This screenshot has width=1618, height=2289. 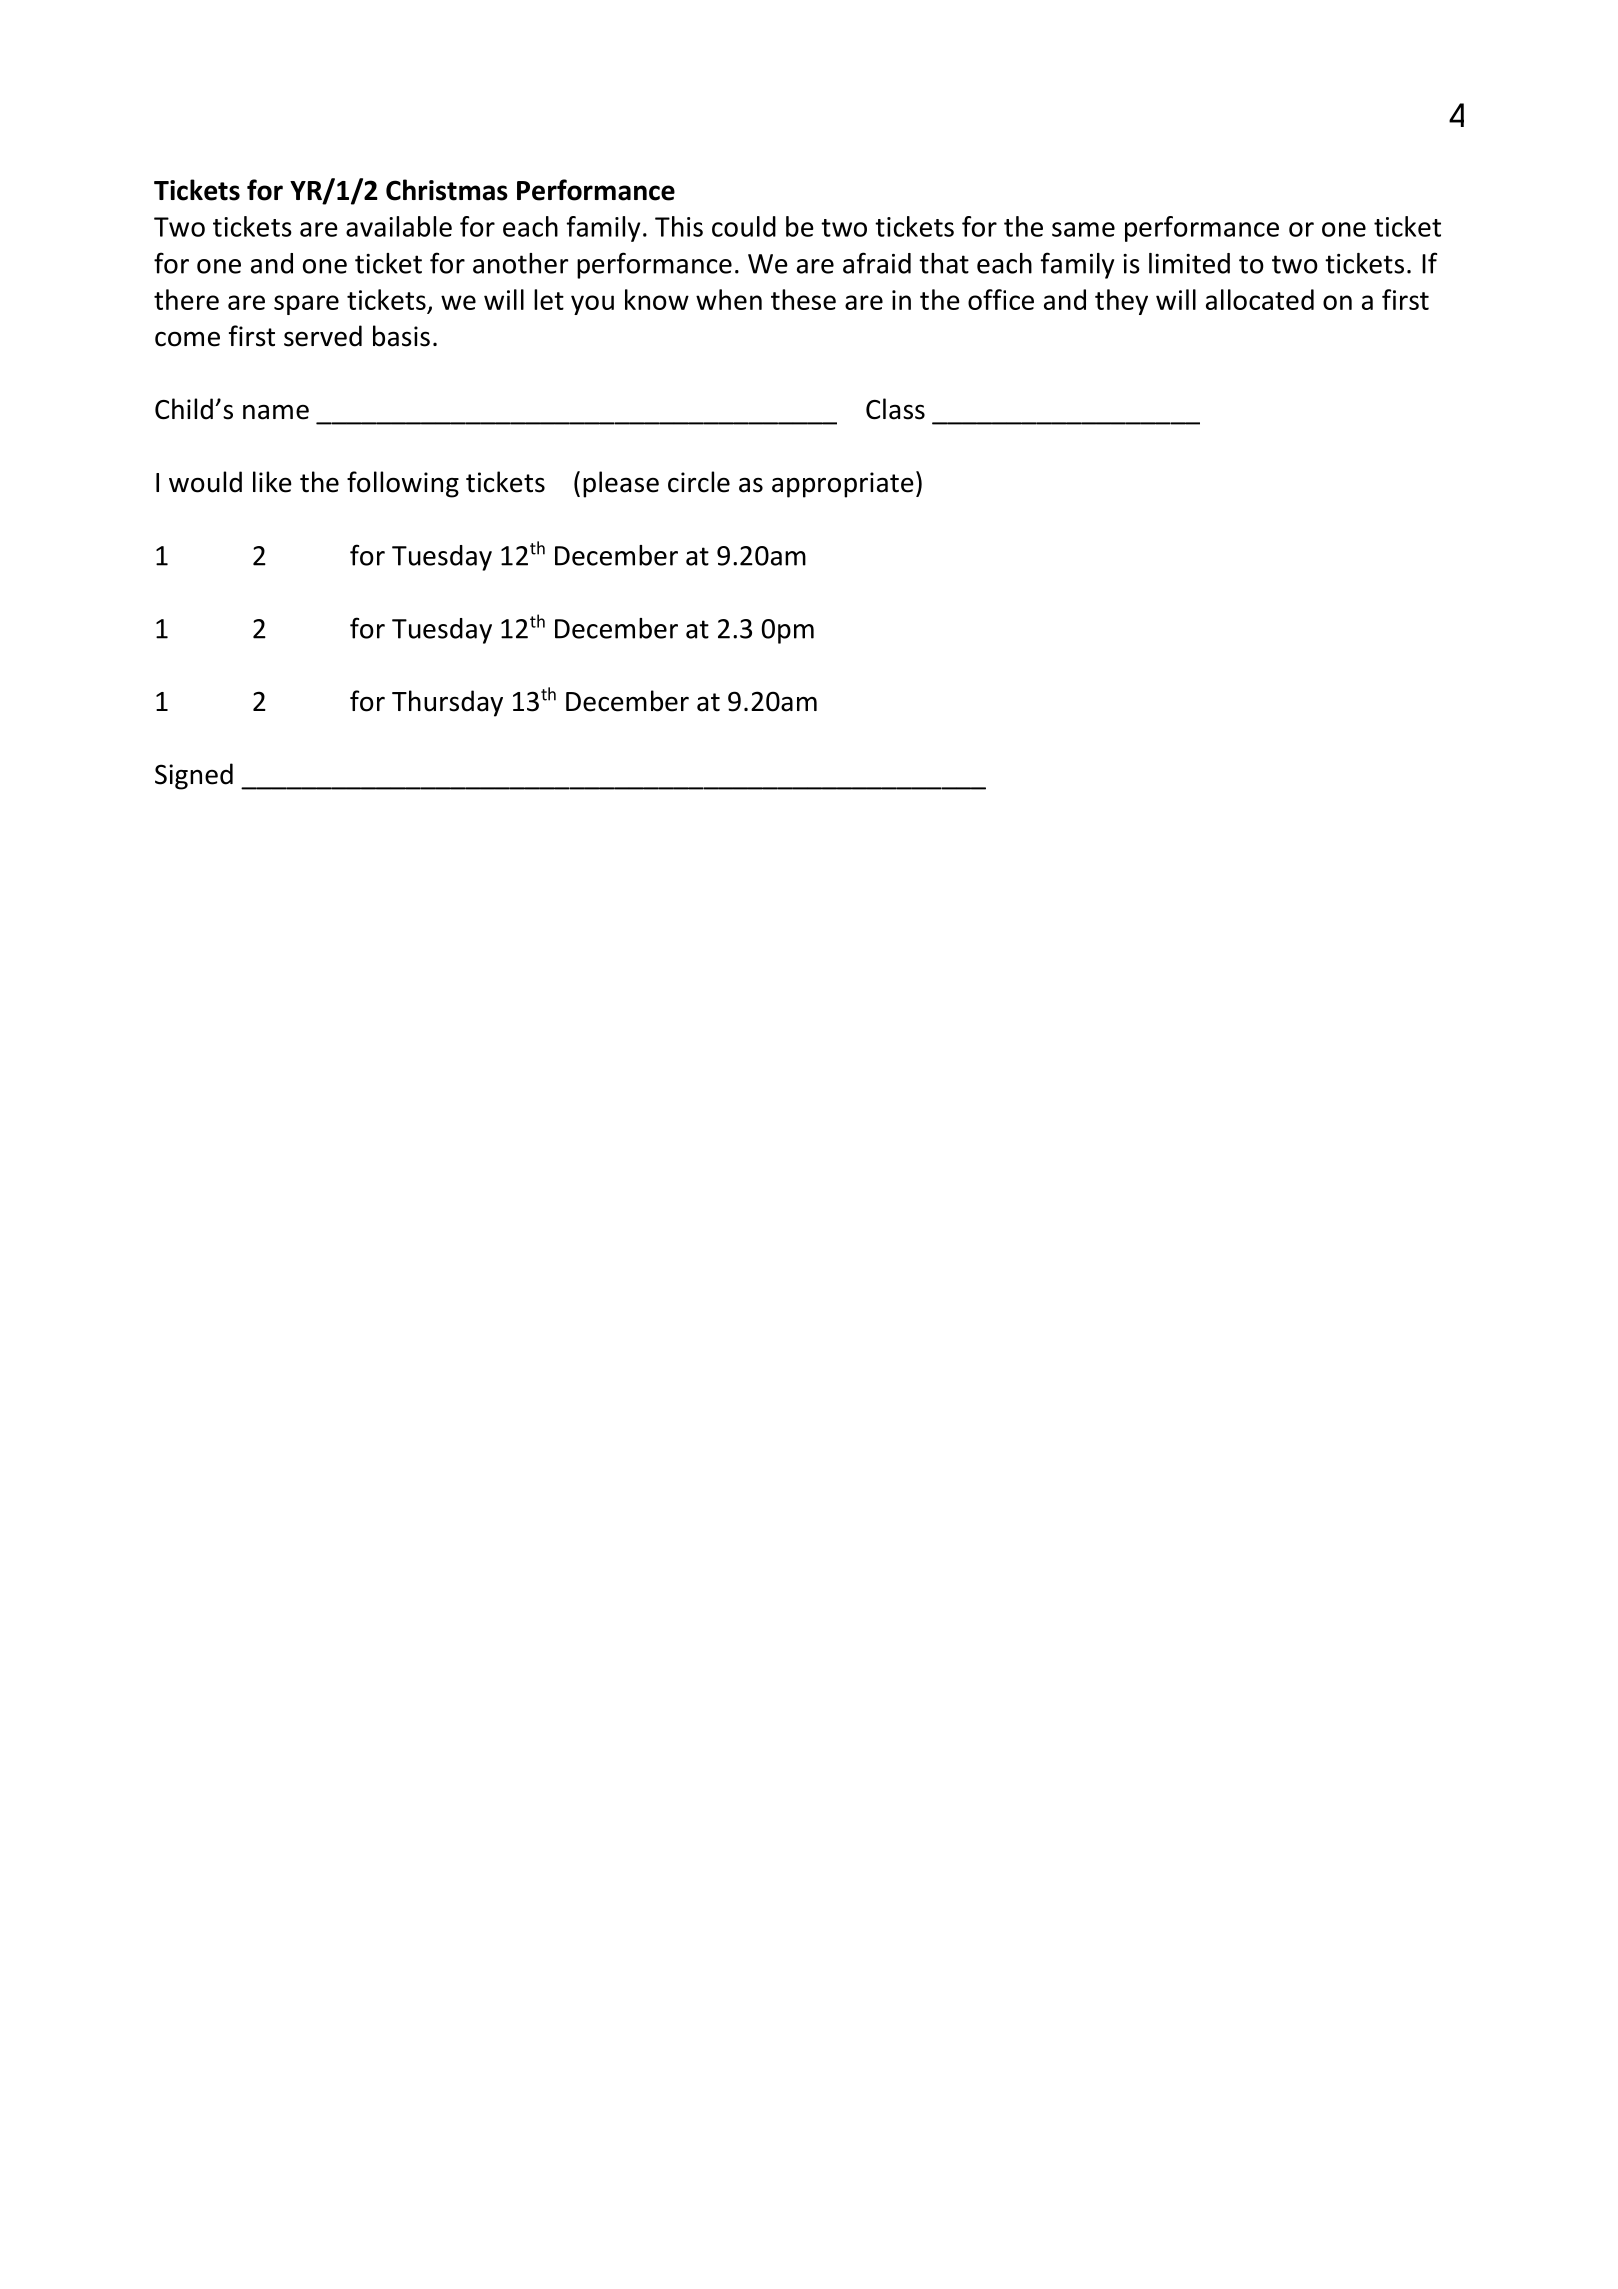 What do you see at coordinates (744, 226) in the screenshot?
I see `could` at bounding box center [744, 226].
